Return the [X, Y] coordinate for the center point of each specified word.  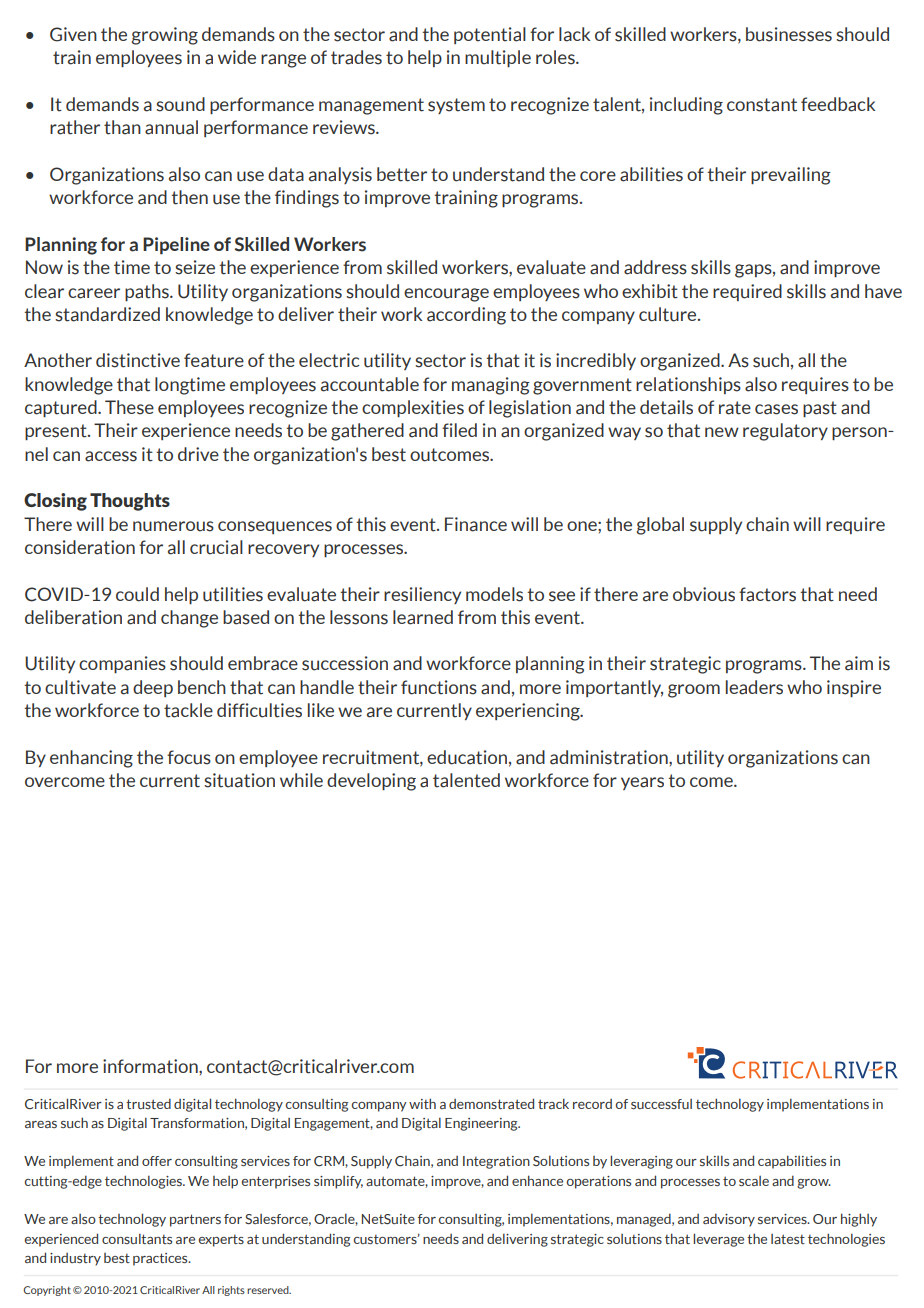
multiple [498, 58]
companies [122, 664]
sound [180, 104]
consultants [137, 1238]
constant [762, 105]
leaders [754, 687]
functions [439, 687]
